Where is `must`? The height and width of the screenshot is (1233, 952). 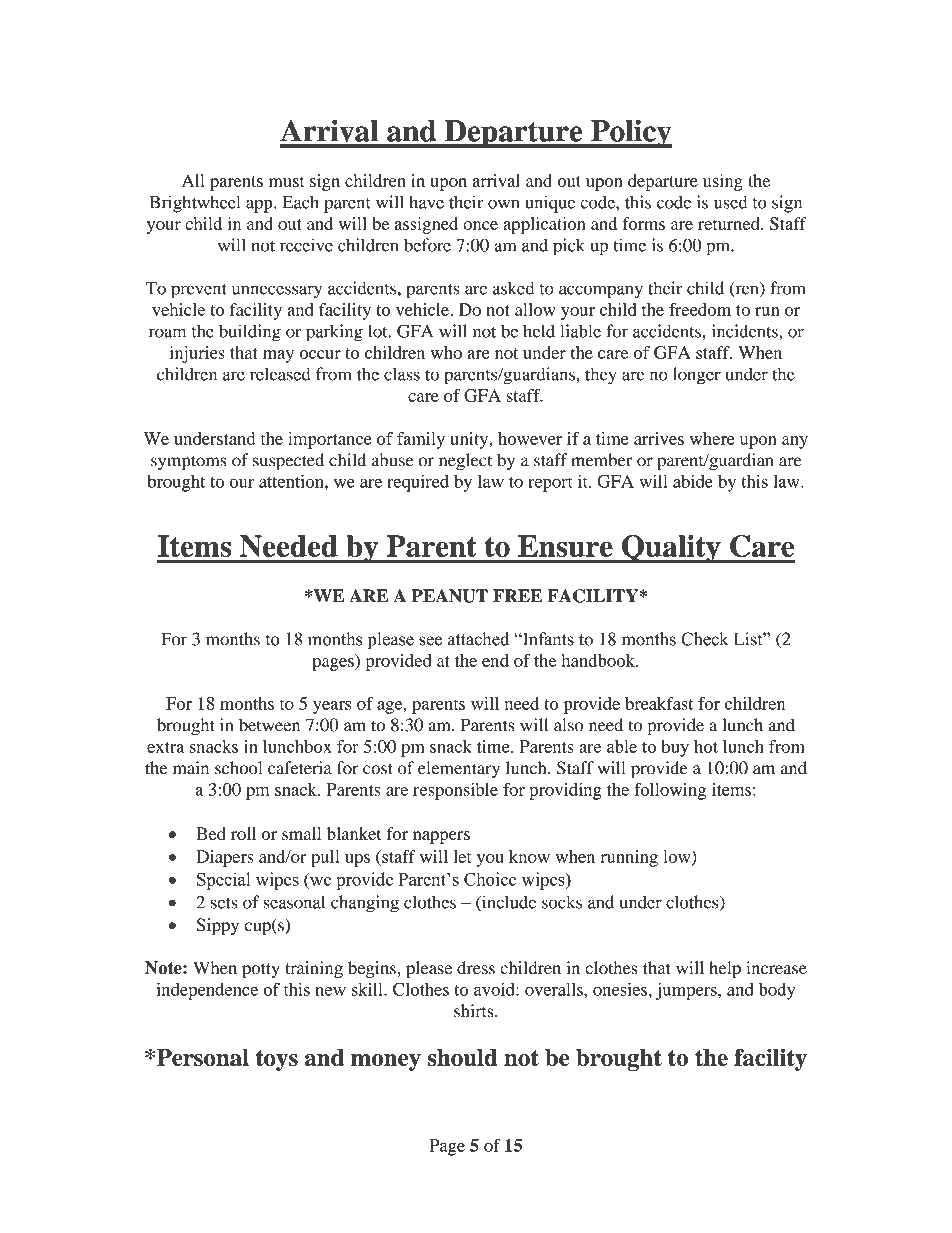
must is located at coordinates (286, 181).
